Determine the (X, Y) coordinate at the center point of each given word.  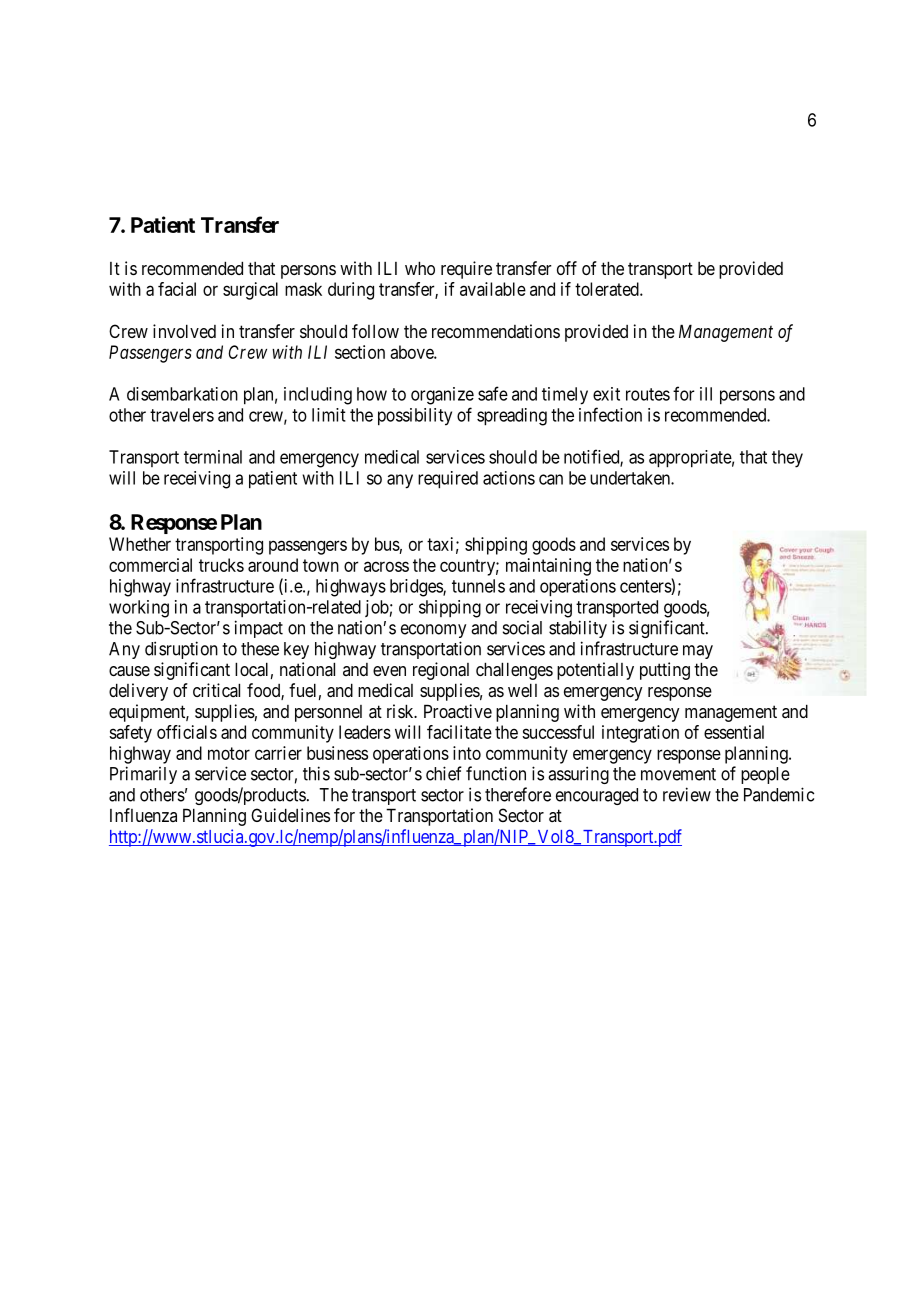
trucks (221, 565)
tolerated (608, 289)
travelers (182, 415)
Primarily (143, 775)
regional (441, 671)
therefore (518, 794)
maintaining (548, 567)
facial (177, 289)
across (386, 566)
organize (442, 396)
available (493, 289)
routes (648, 394)
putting (665, 671)
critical (216, 690)
